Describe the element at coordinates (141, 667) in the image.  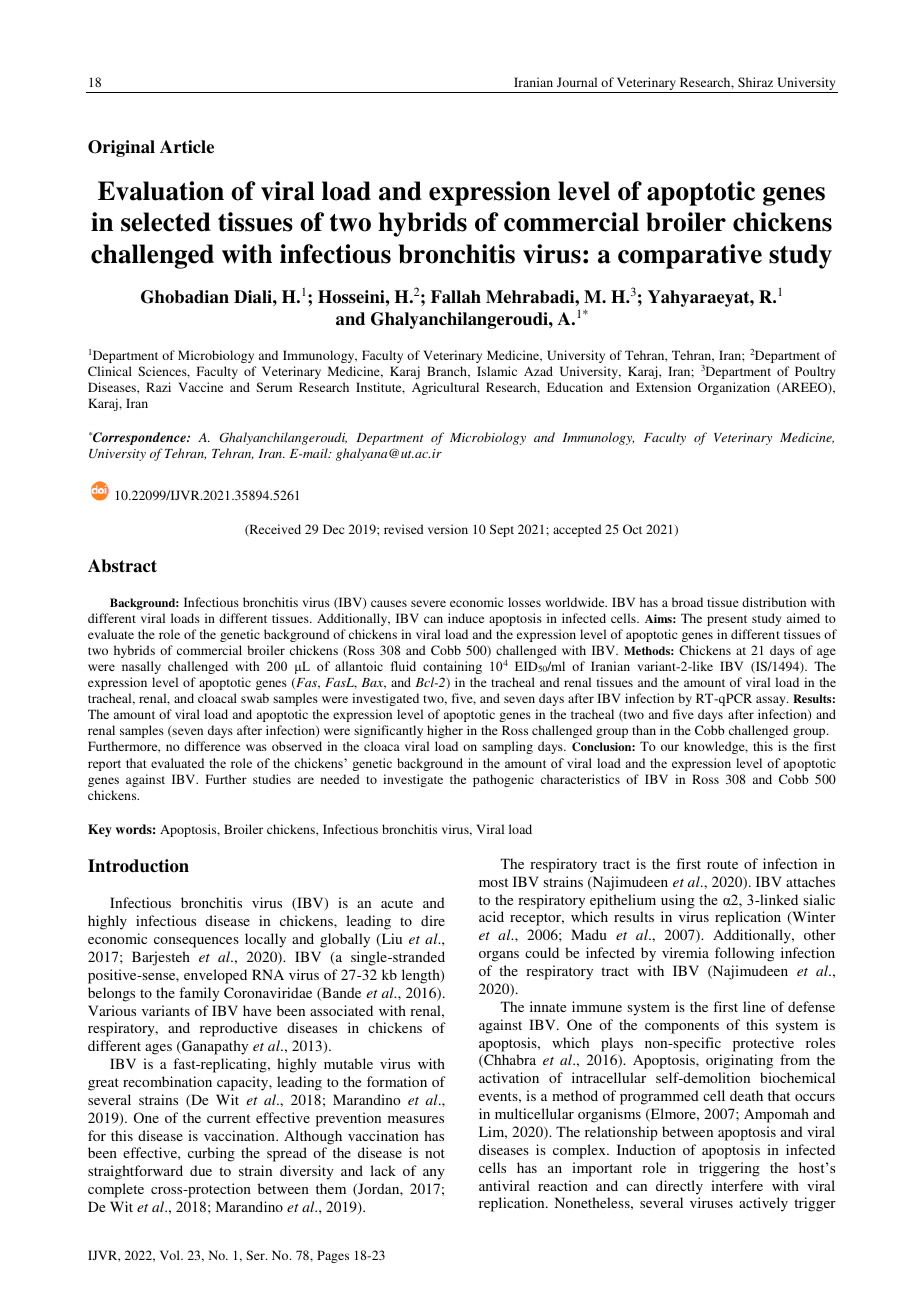
I see `nasally` at that location.
